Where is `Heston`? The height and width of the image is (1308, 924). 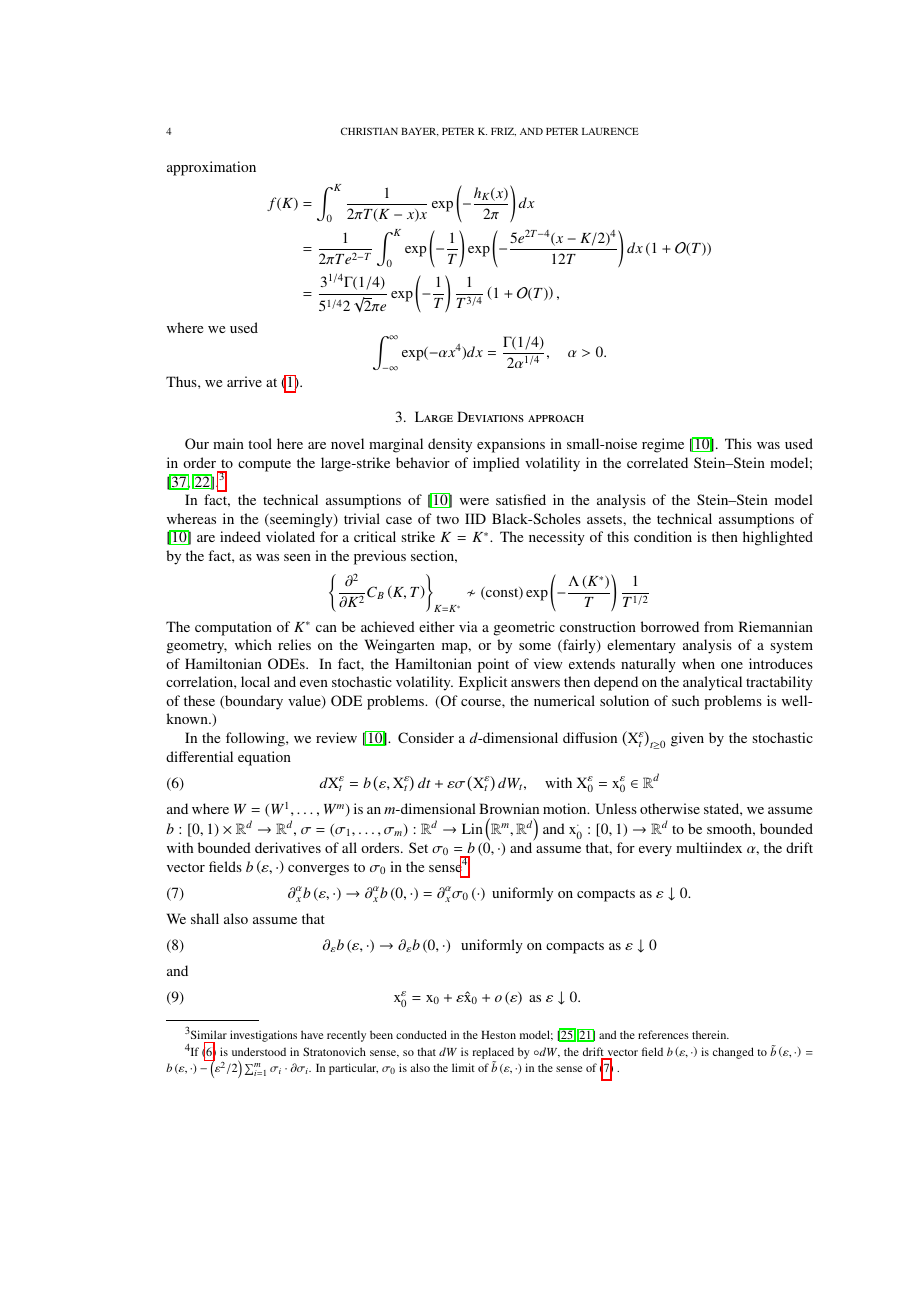 Heston is located at coordinates (498, 1035).
